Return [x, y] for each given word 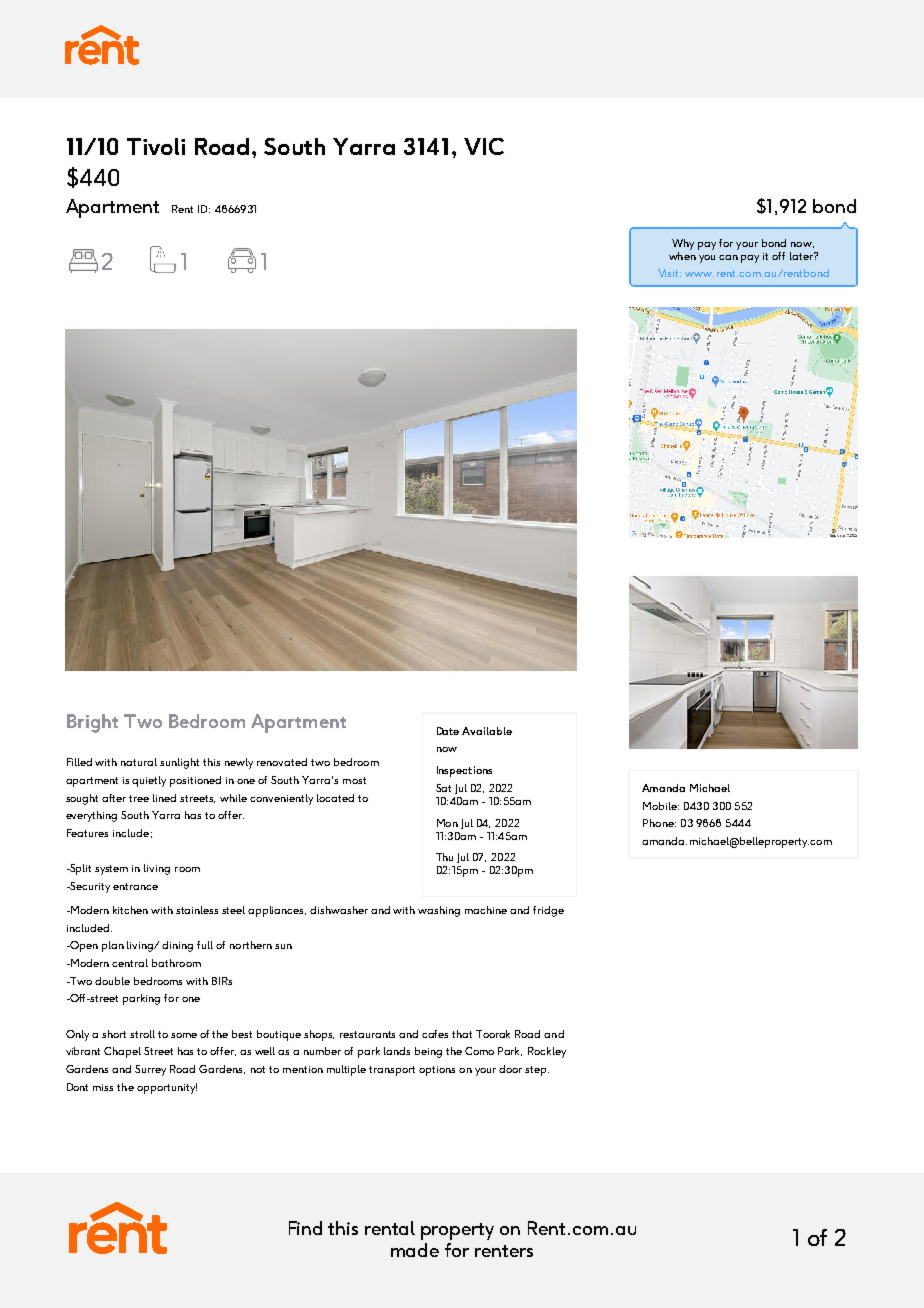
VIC [484, 146]
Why [683, 244]
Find [305, 1228]
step [537, 1071]
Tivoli [156, 146]
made [415, 1250]
